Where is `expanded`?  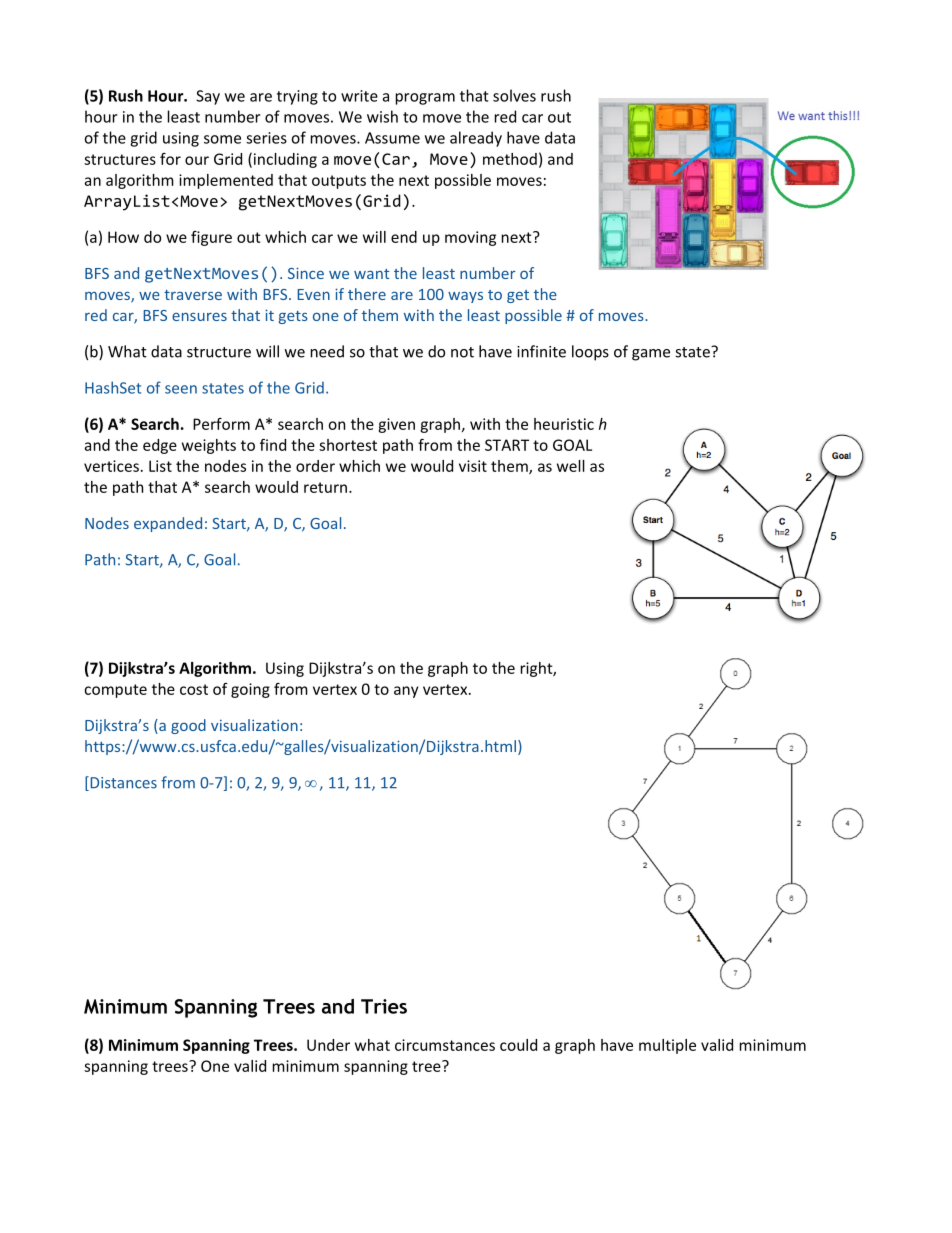
expanded is located at coordinates (168, 524).
